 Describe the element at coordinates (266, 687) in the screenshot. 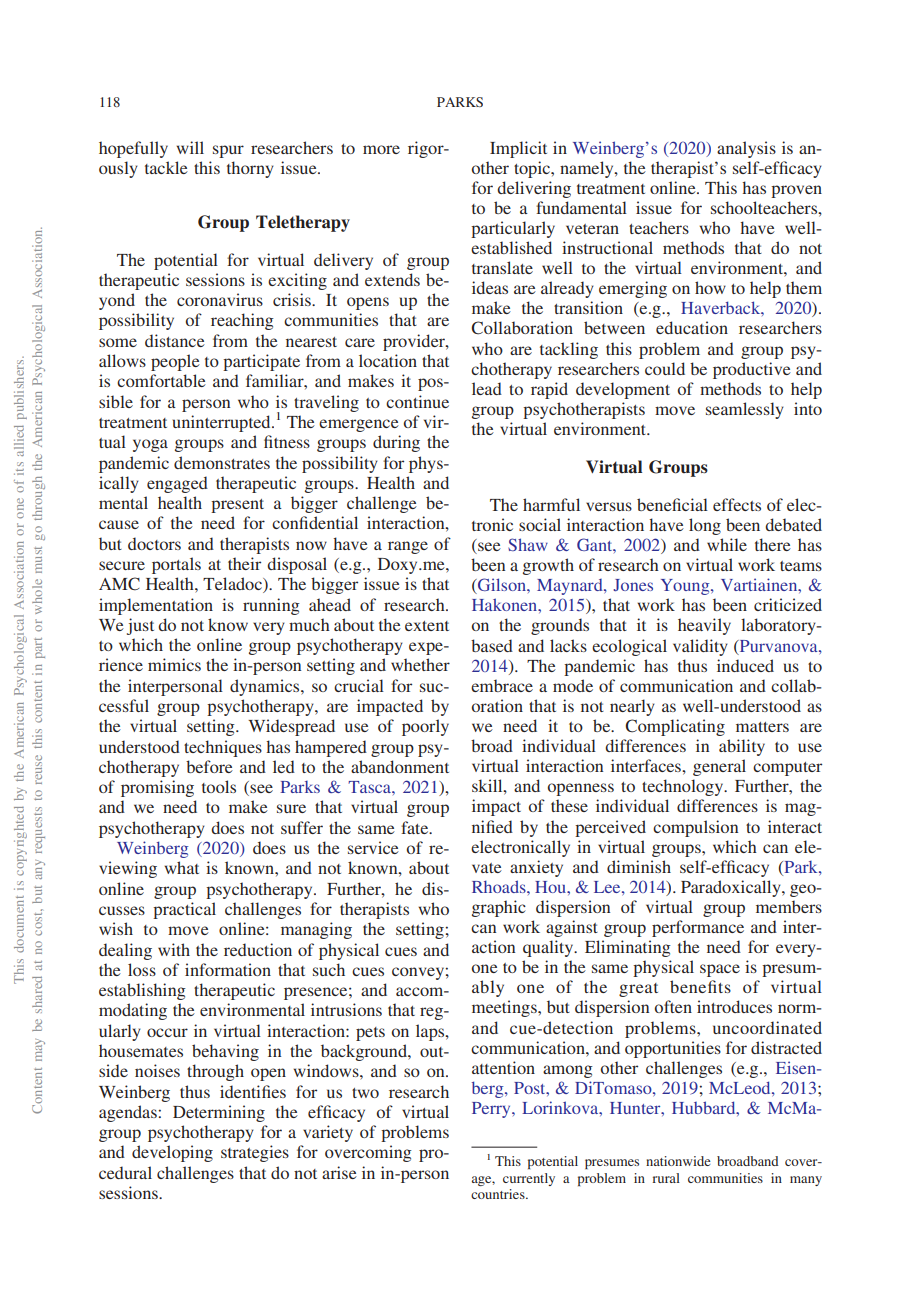

I see `dynamics` at that location.
